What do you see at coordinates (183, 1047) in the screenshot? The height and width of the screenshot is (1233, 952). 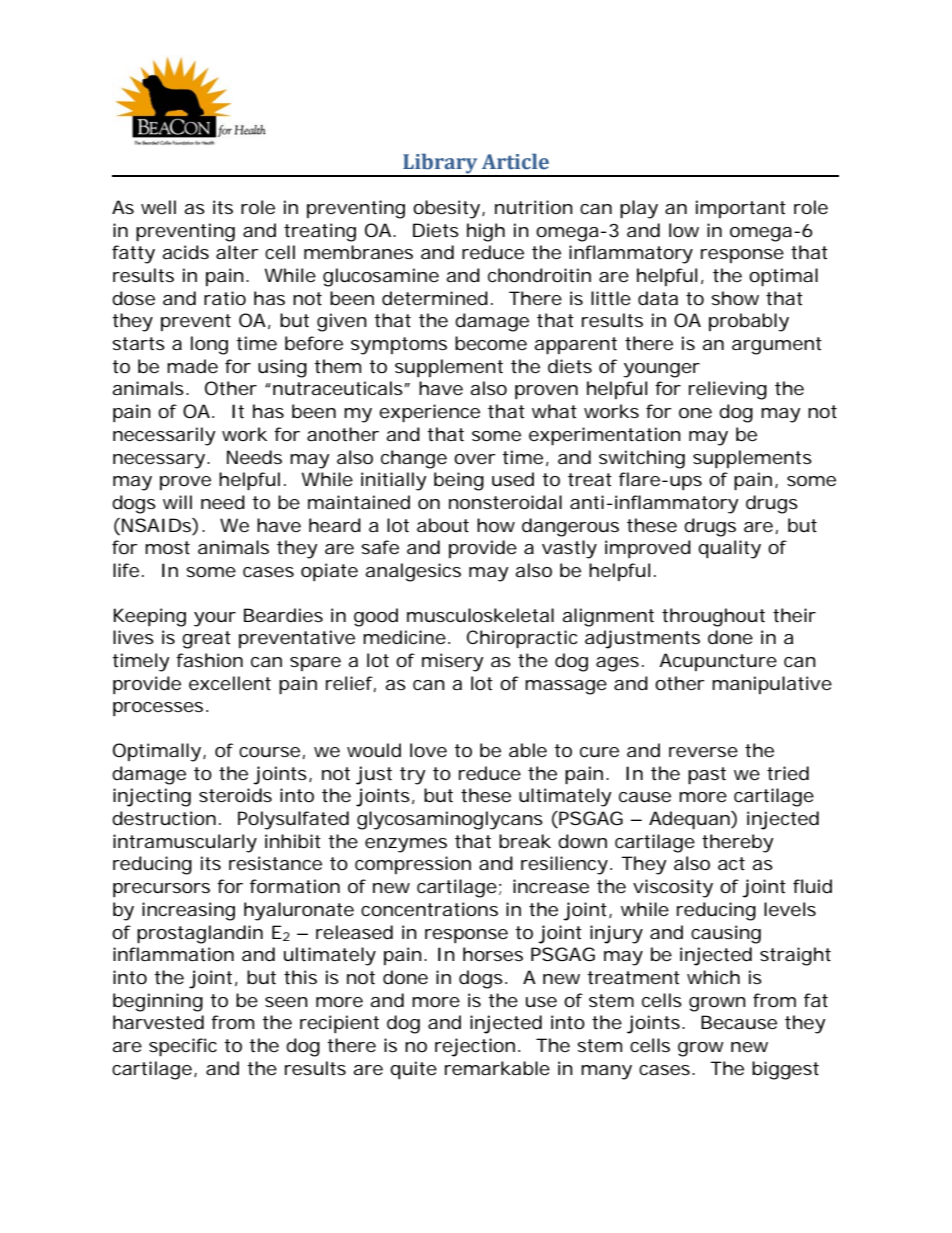 I see `specific` at bounding box center [183, 1047].
